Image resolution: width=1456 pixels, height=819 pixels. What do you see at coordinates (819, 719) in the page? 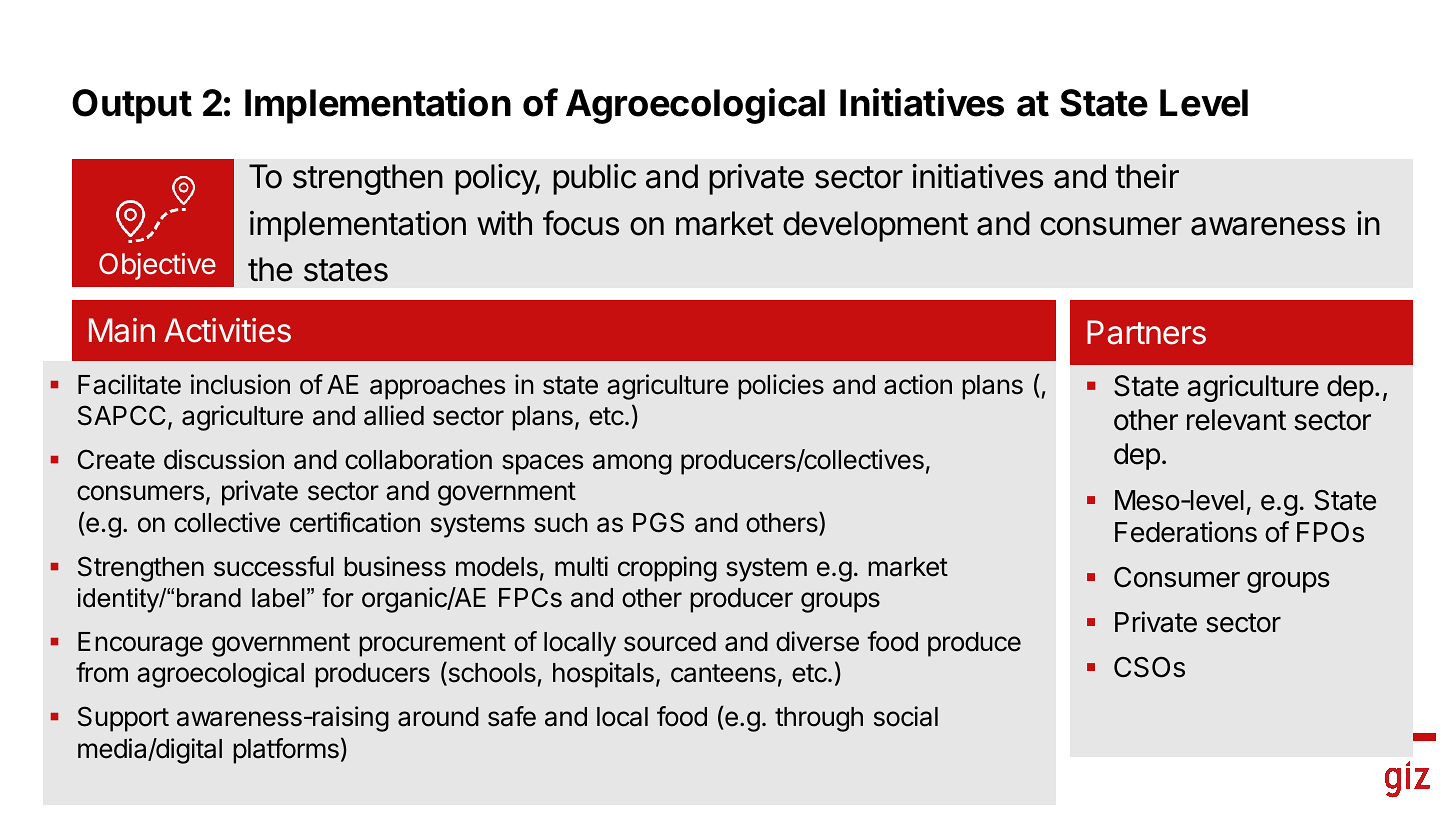
I see `through` at bounding box center [819, 719].
